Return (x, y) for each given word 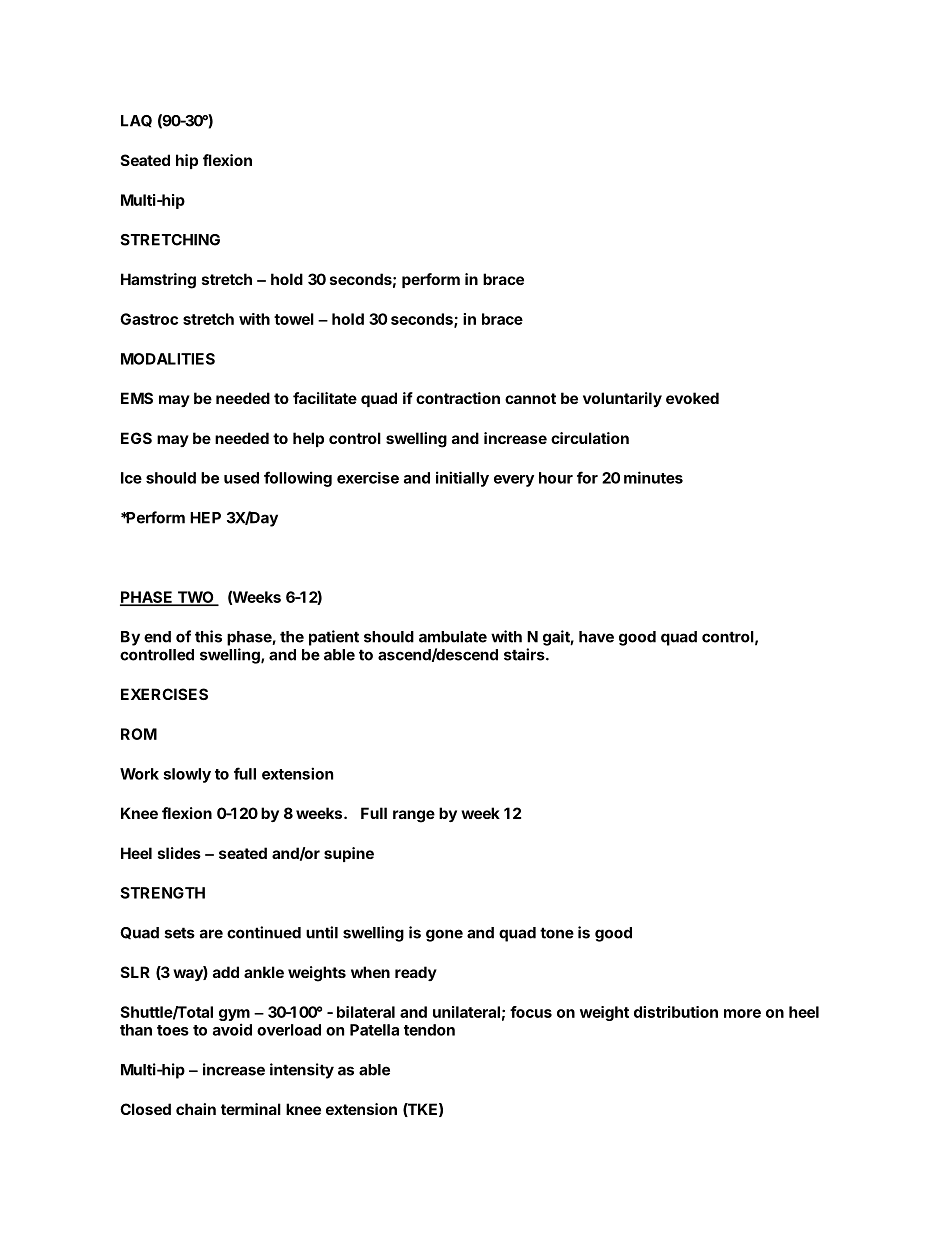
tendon (429, 1030)
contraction (458, 398)
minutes (653, 477)
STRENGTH (162, 893)
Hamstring (158, 281)
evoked (692, 398)
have (596, 637)
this (208, 636)
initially (462, 479)
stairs (525, 654)
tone (557, 933)
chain (196, 1109)
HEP (205, 518)
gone (444, 935)
